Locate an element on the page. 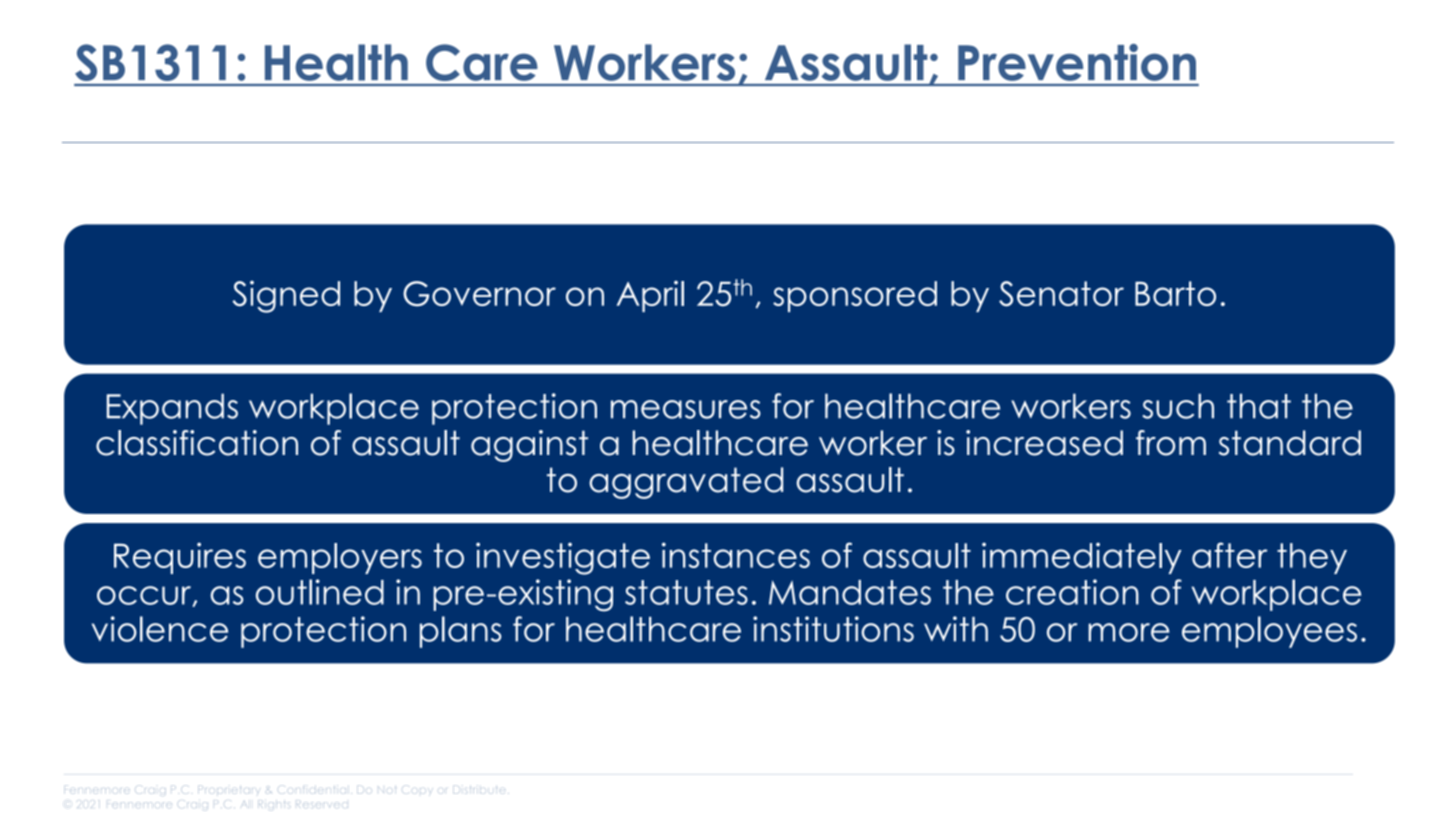  statutes is located at coordinates (686, 592).
